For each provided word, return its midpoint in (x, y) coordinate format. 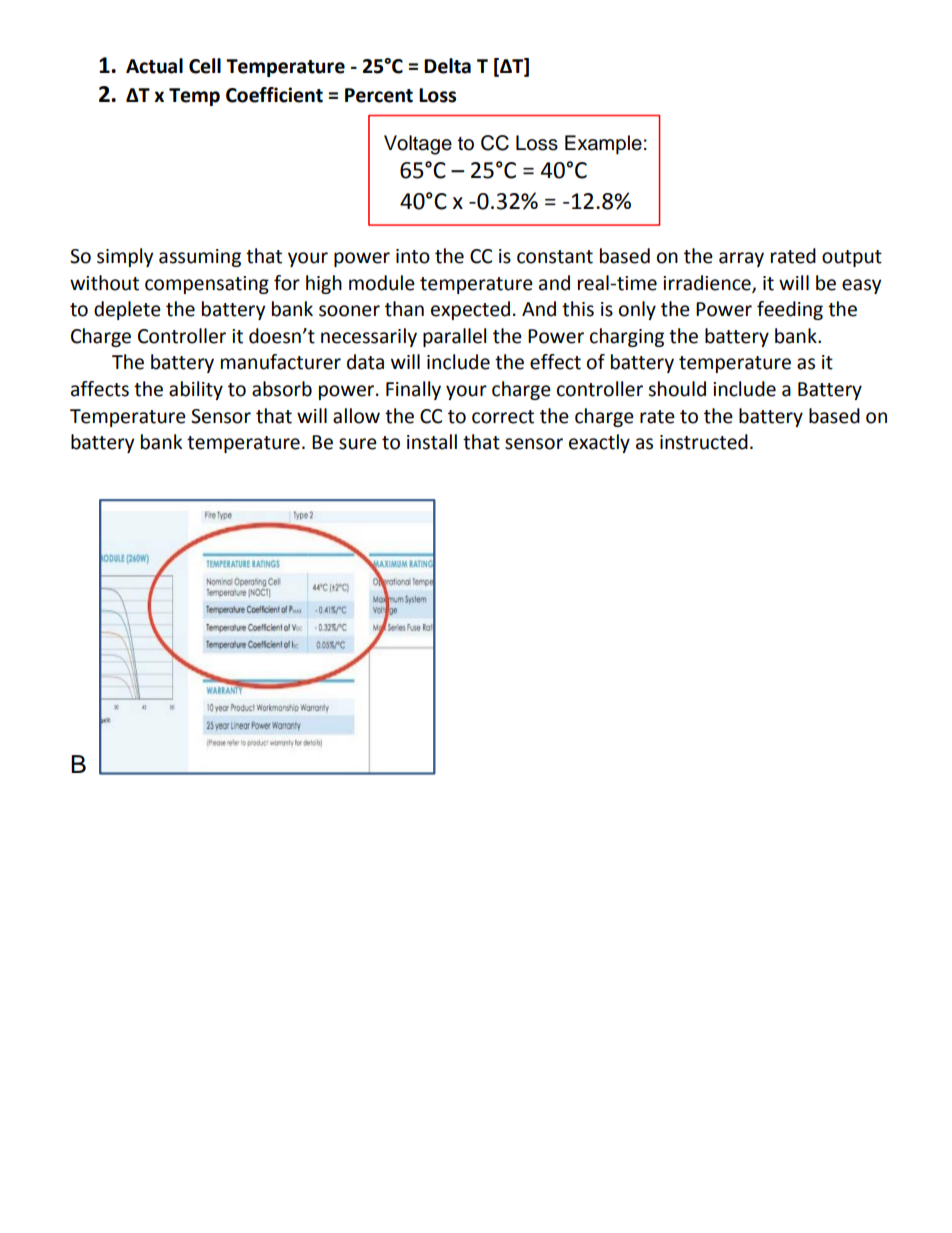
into (413, 256)
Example (603, 144)
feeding (790, 310)
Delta (447, 66)
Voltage (418, 145)
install (432, 442)
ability (196, 390)
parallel (454, 337)
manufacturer (281, 362)
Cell (205, 66)
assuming (200, 258)
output (852, 258)
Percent (379, 95)
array (741, 259)
